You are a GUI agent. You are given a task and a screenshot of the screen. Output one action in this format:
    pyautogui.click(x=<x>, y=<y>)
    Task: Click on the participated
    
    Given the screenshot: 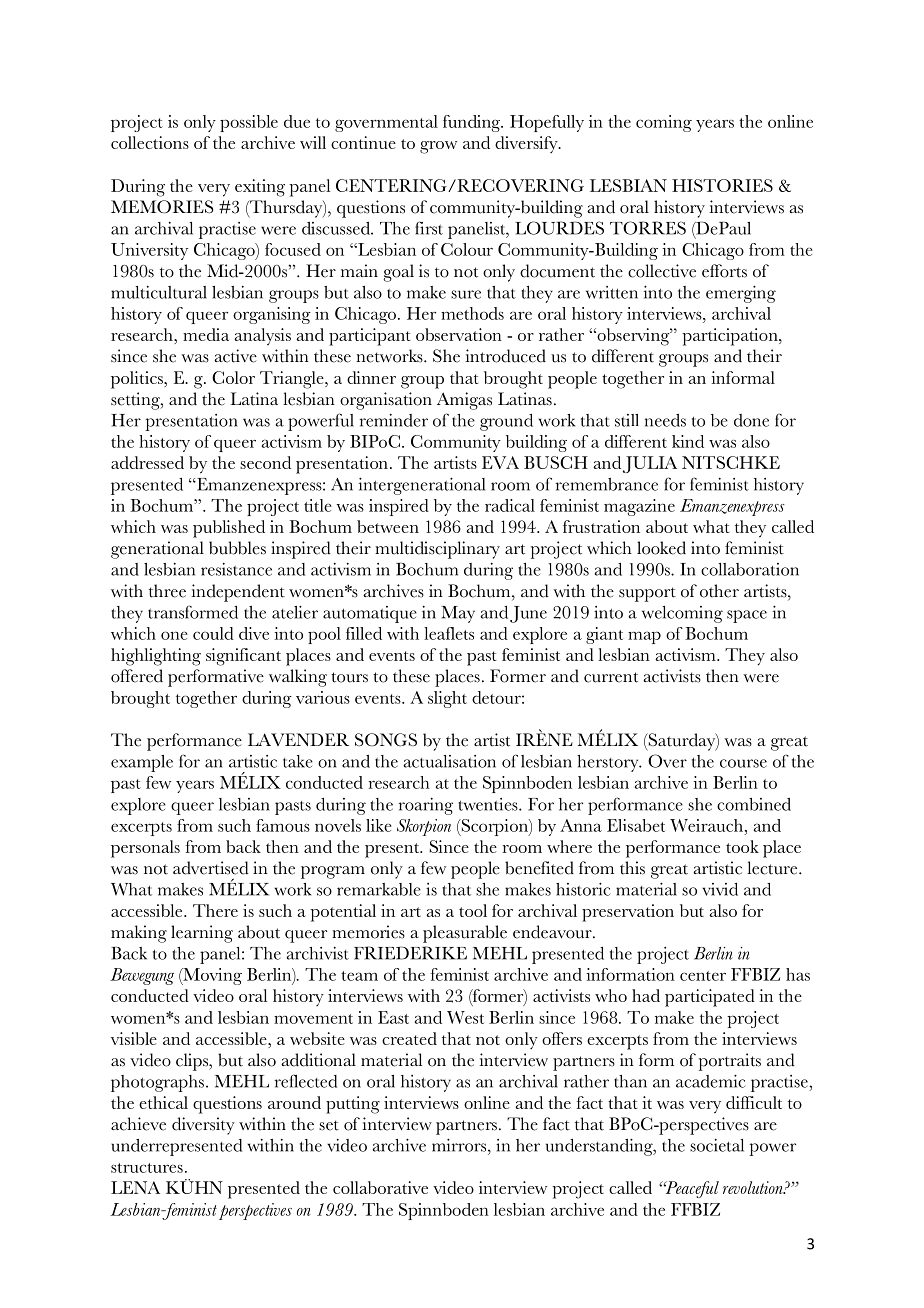 What is the action you would take?
    pyautogui.click(x=710, y=998)
